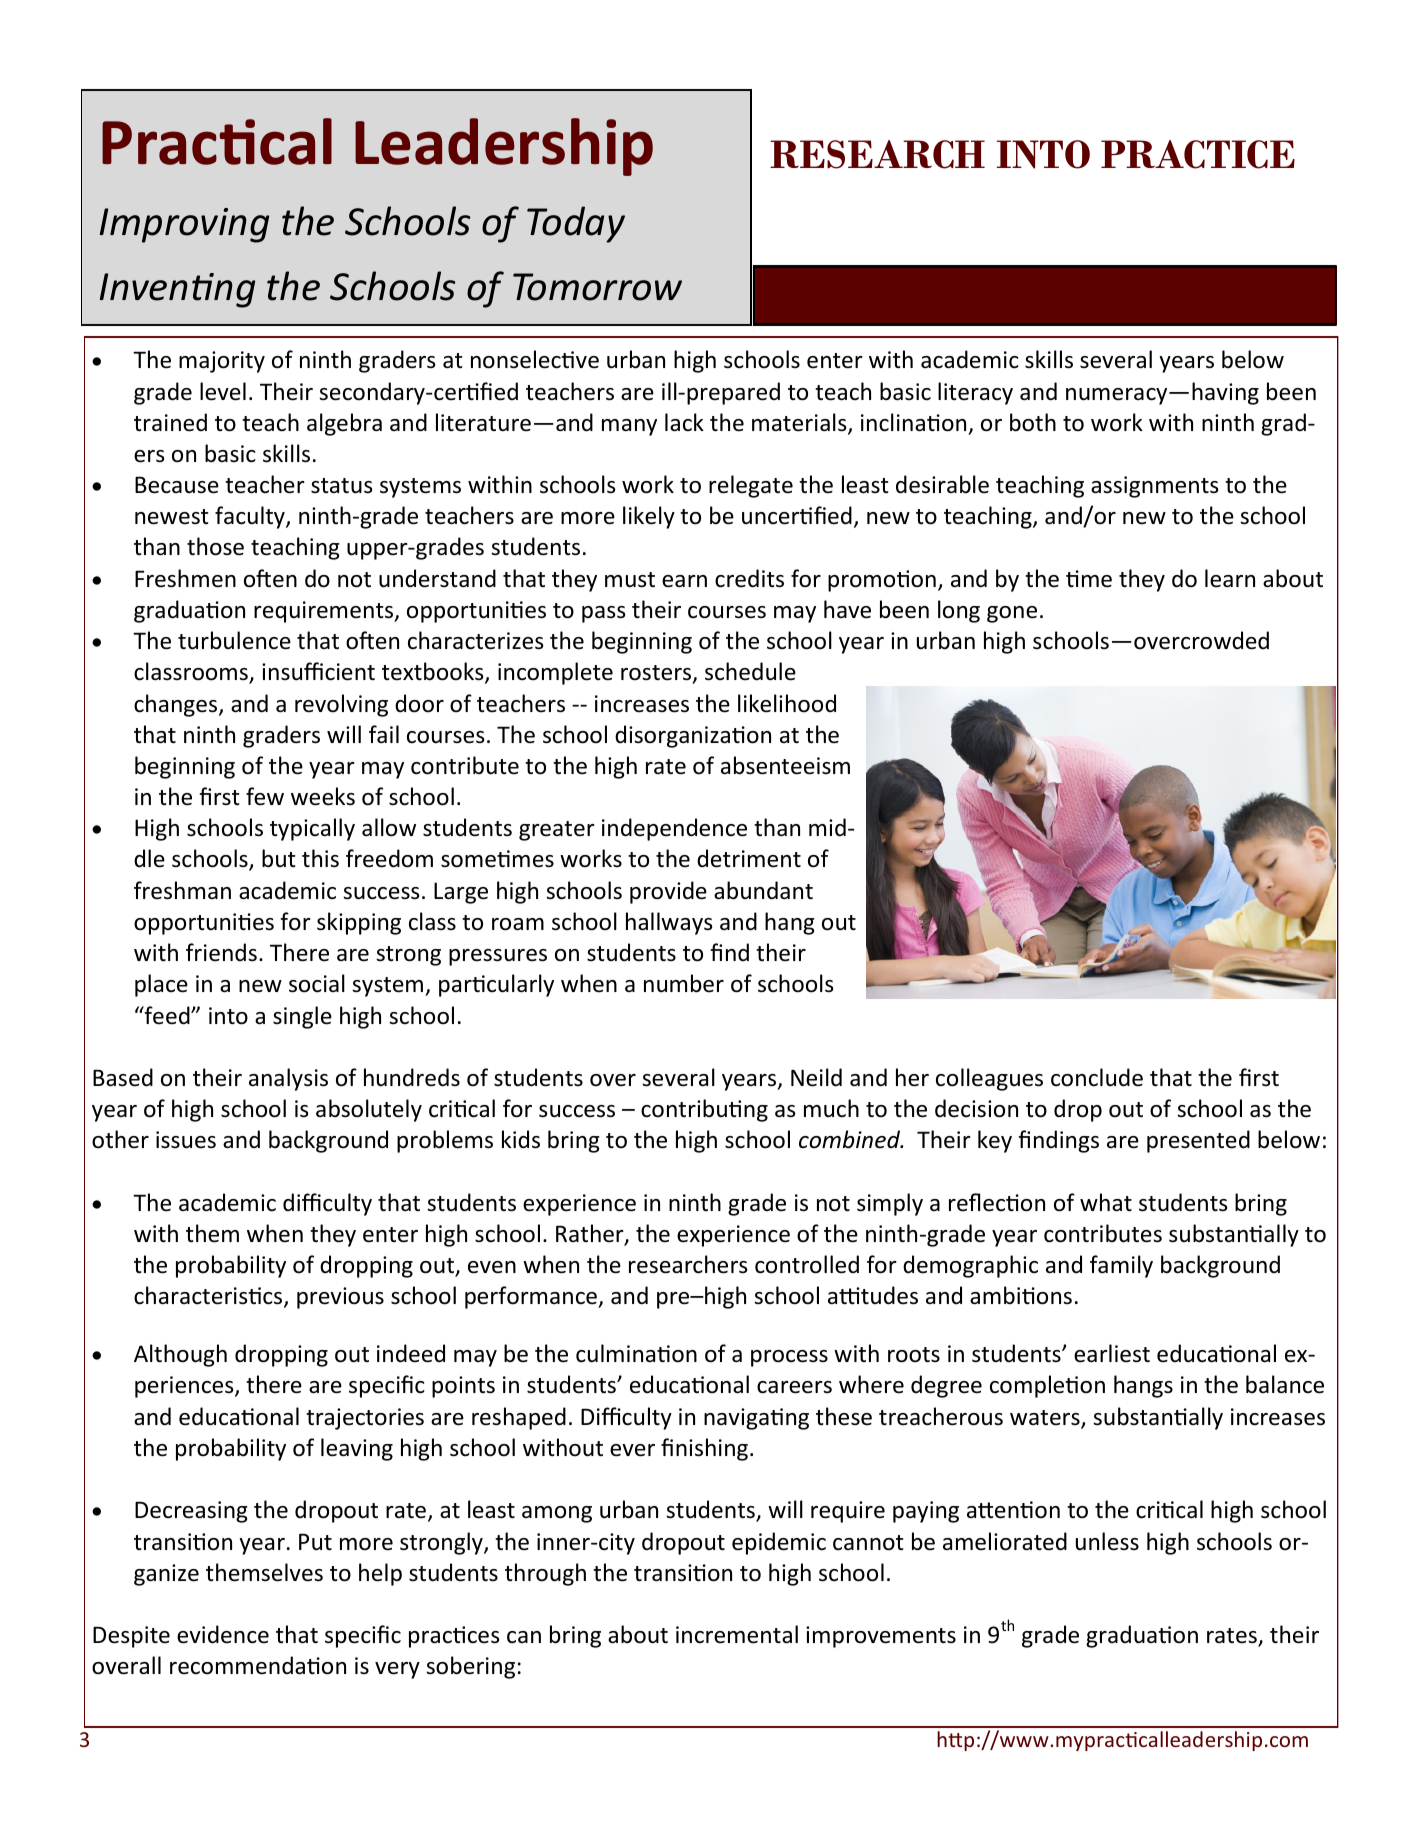  I want to click on literacy, so click(975, 393).
